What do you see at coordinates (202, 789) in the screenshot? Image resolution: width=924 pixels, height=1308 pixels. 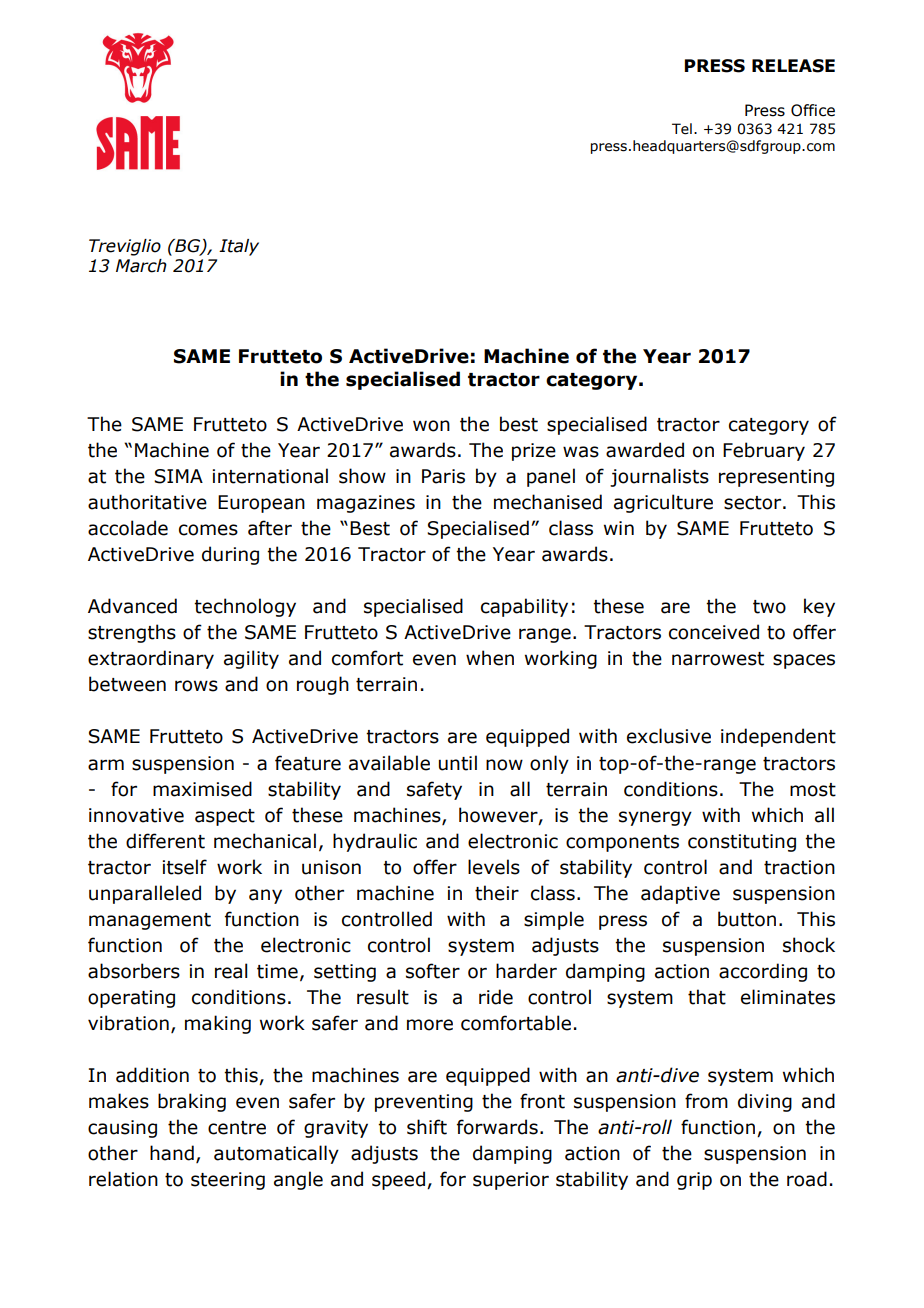 I see `maximised` at bounding box center [202, 789].
